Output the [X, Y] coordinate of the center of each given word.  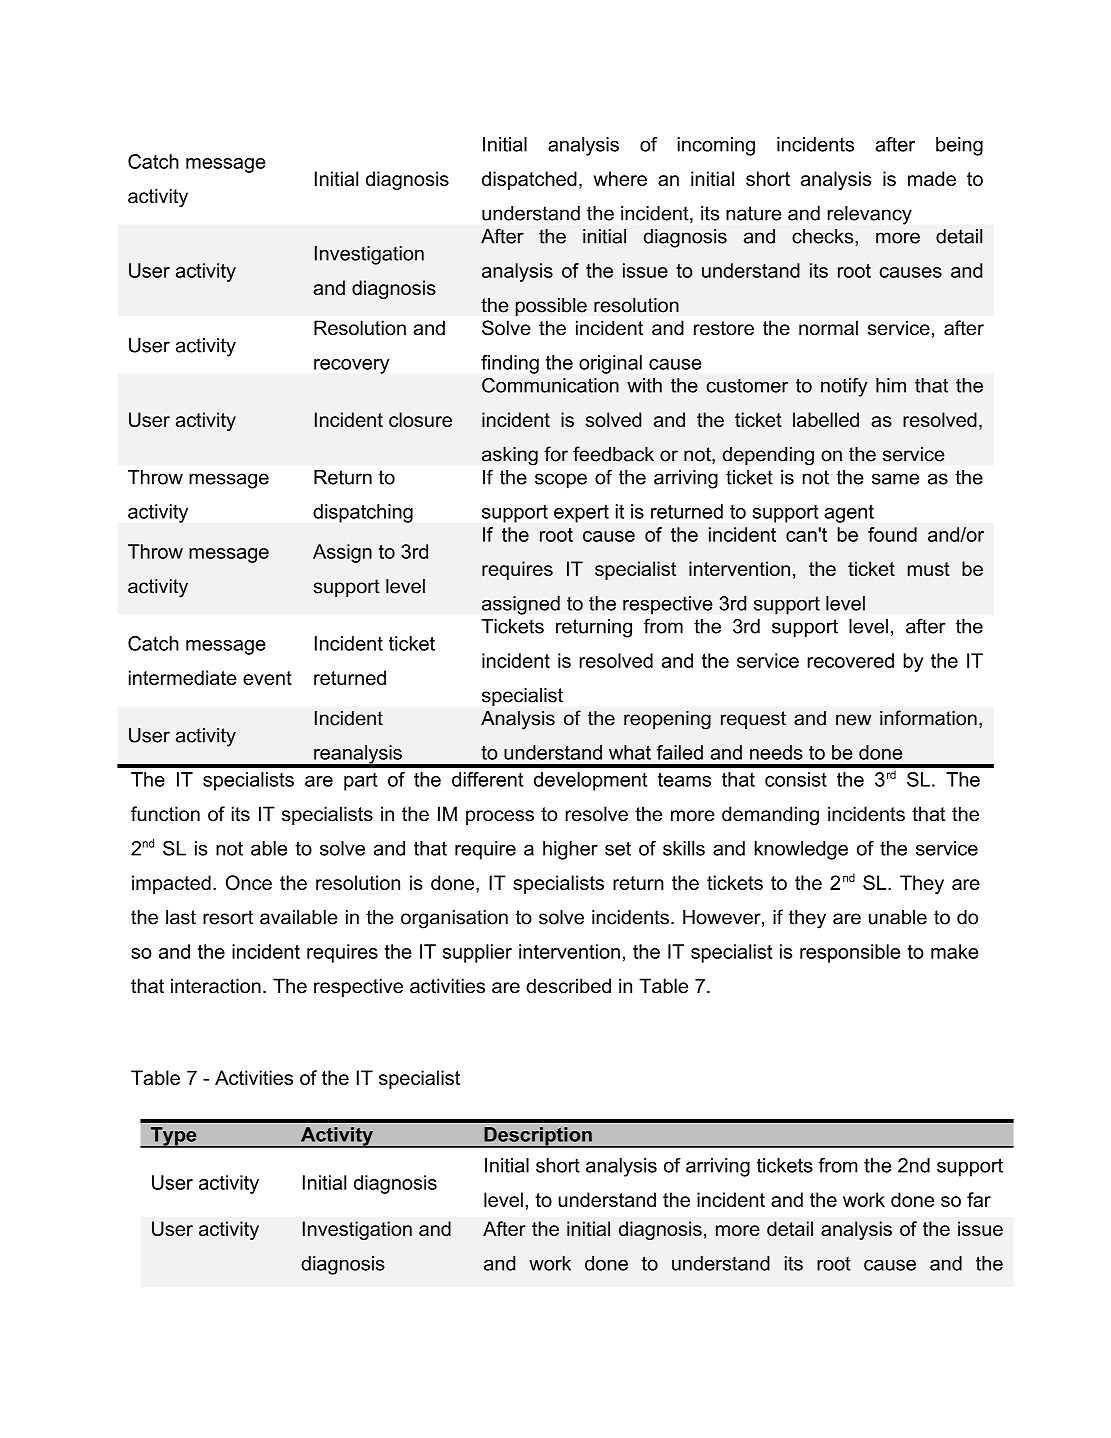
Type [173, 1137]
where [620, 178]
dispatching [363, 513]
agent [849, 514]
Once [249, 882]
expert [581, 514]
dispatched [529, 180]
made [932, 178]
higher [570, 850]
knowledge [801, 850]
